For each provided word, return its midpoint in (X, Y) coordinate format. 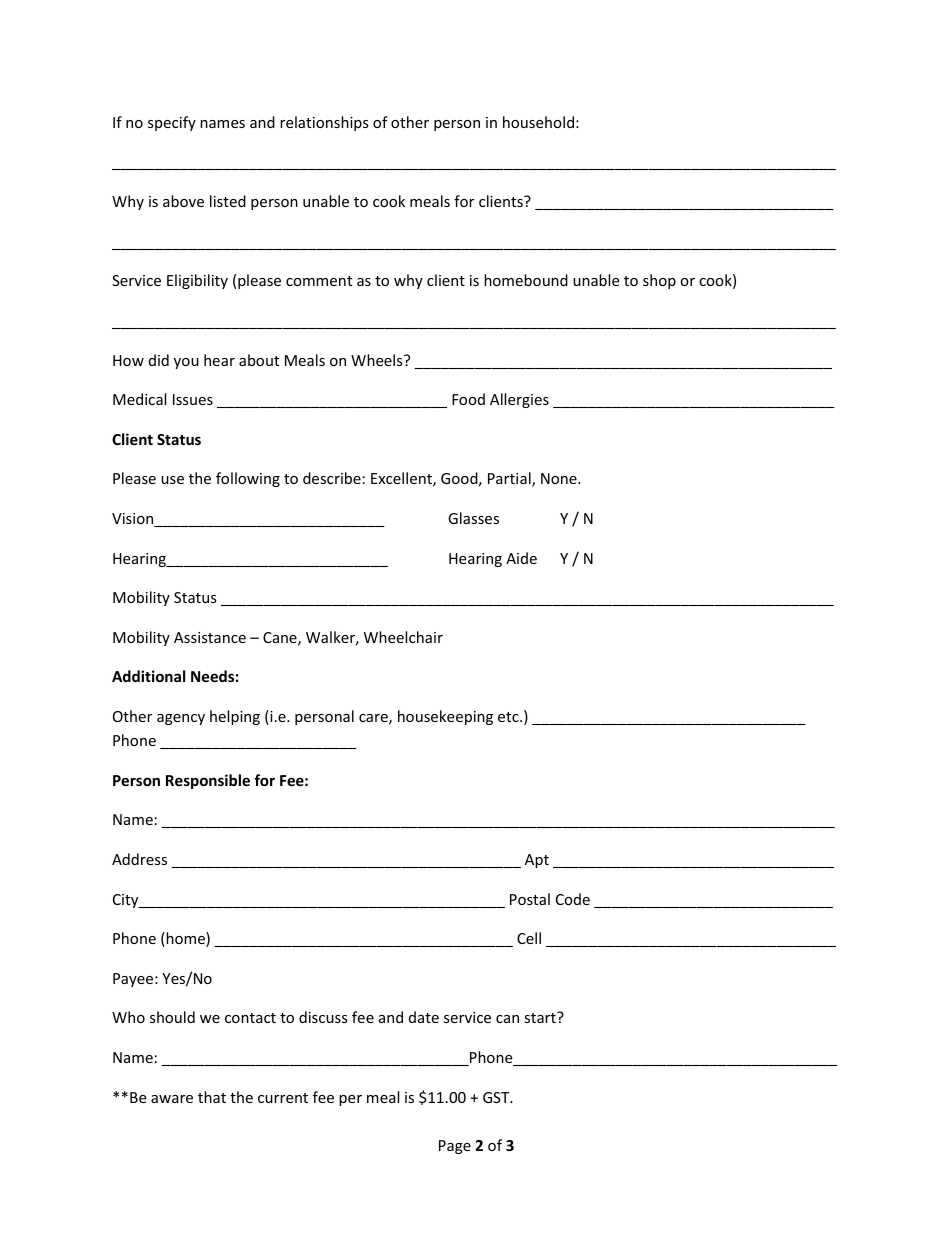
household (538, 122)
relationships (324, 123)
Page (455, 1147)
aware (172, 1099)
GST (497, 1097)
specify (172, 123)
